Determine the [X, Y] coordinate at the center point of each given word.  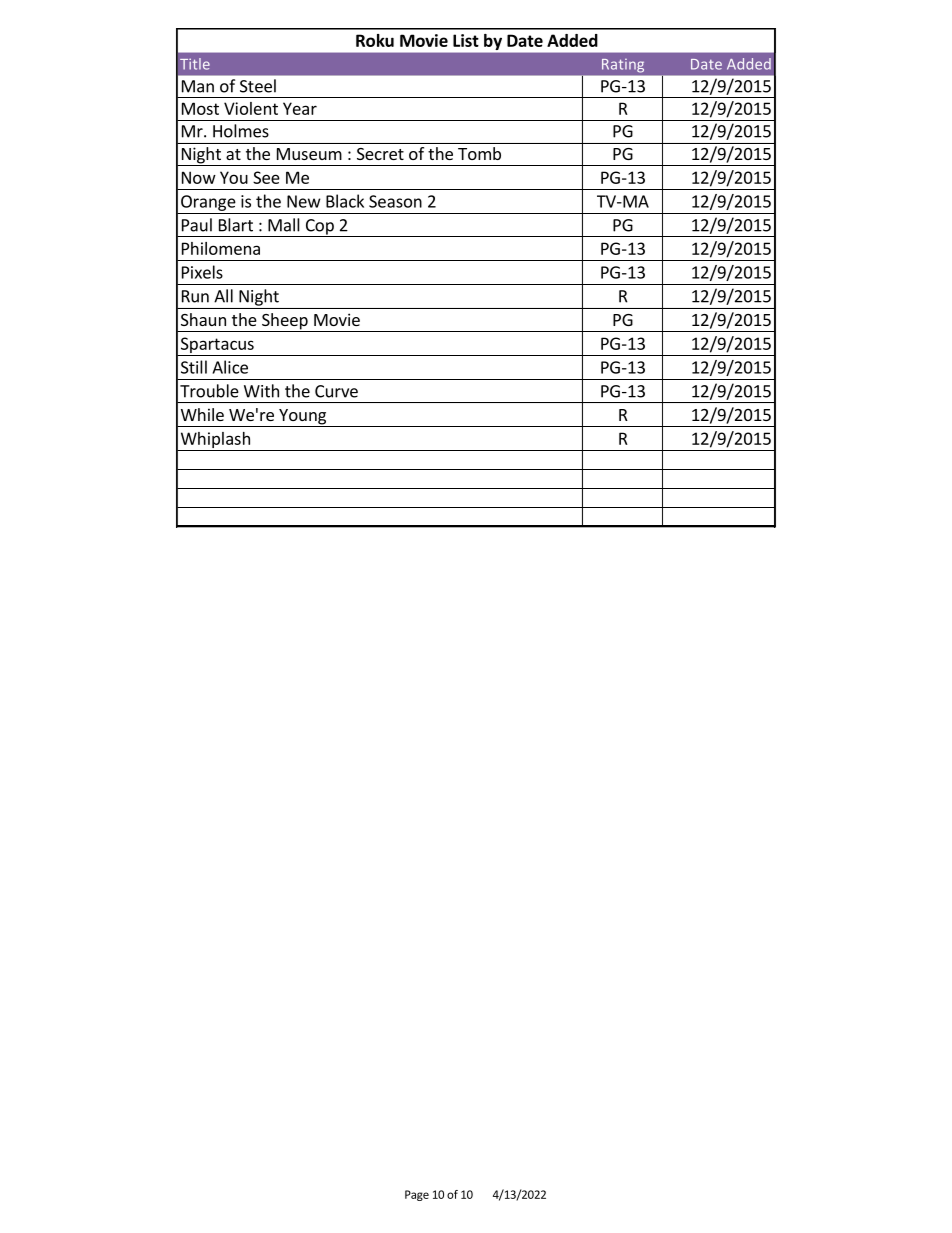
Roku [375, 40]
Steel [258, 86]
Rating [623, 65]
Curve [336, 391]
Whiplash [215, 440]
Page [417, 1195]
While [202, 414]
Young [303, 418]
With [261, 391]
